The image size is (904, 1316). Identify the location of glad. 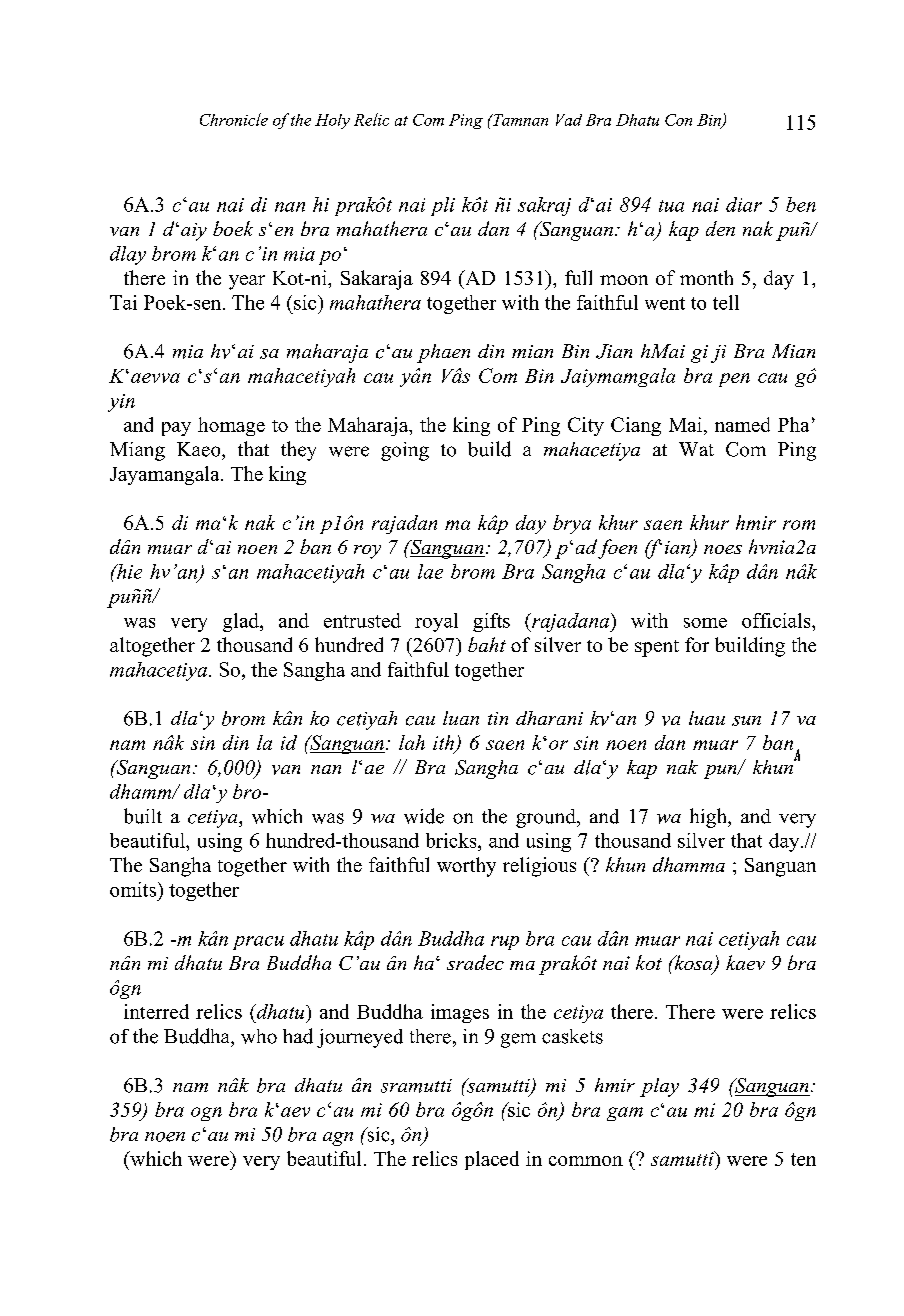
(242, 622).
